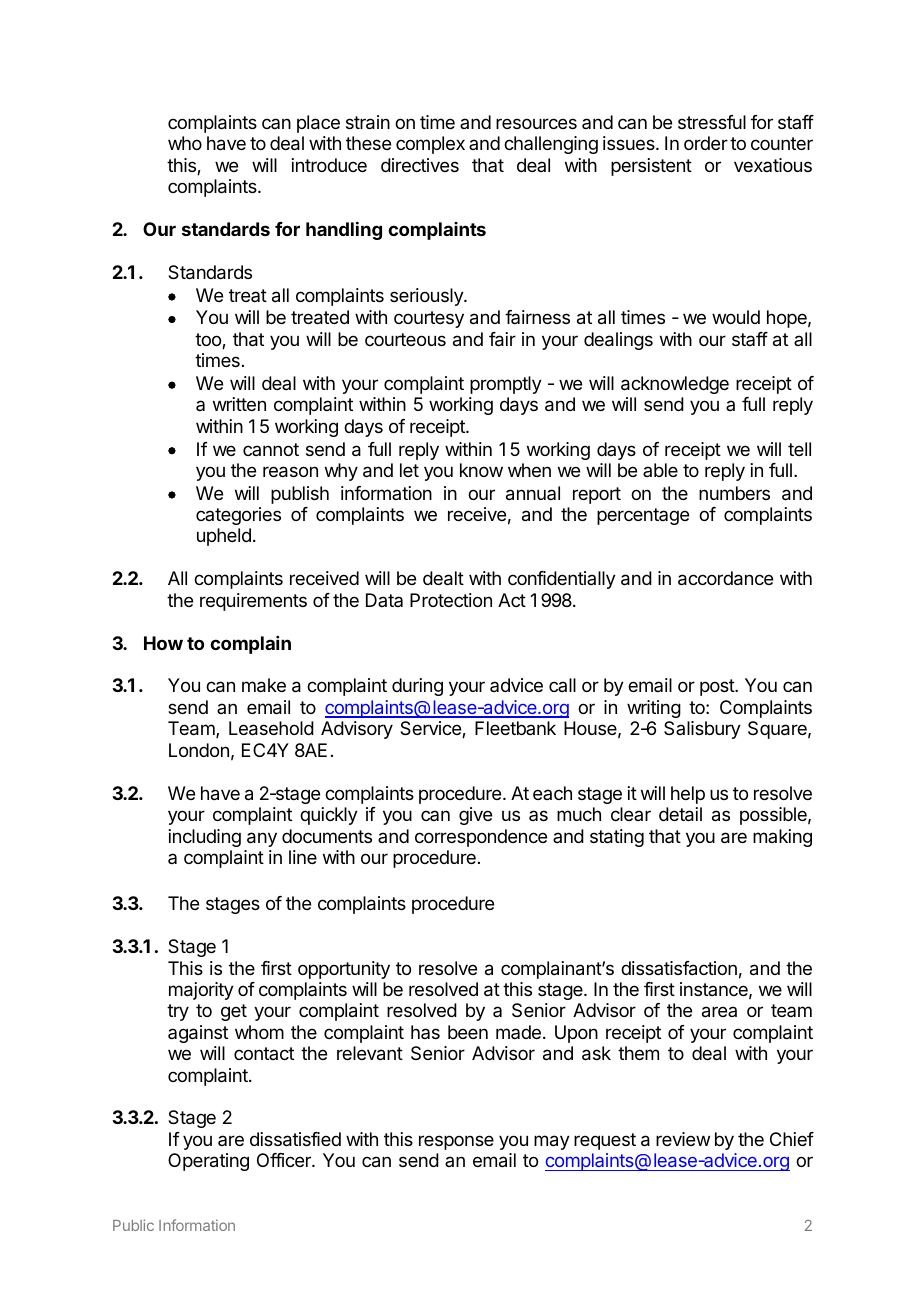 The image size is (924, 1308). I want to click on complex, so click(430, 145).
